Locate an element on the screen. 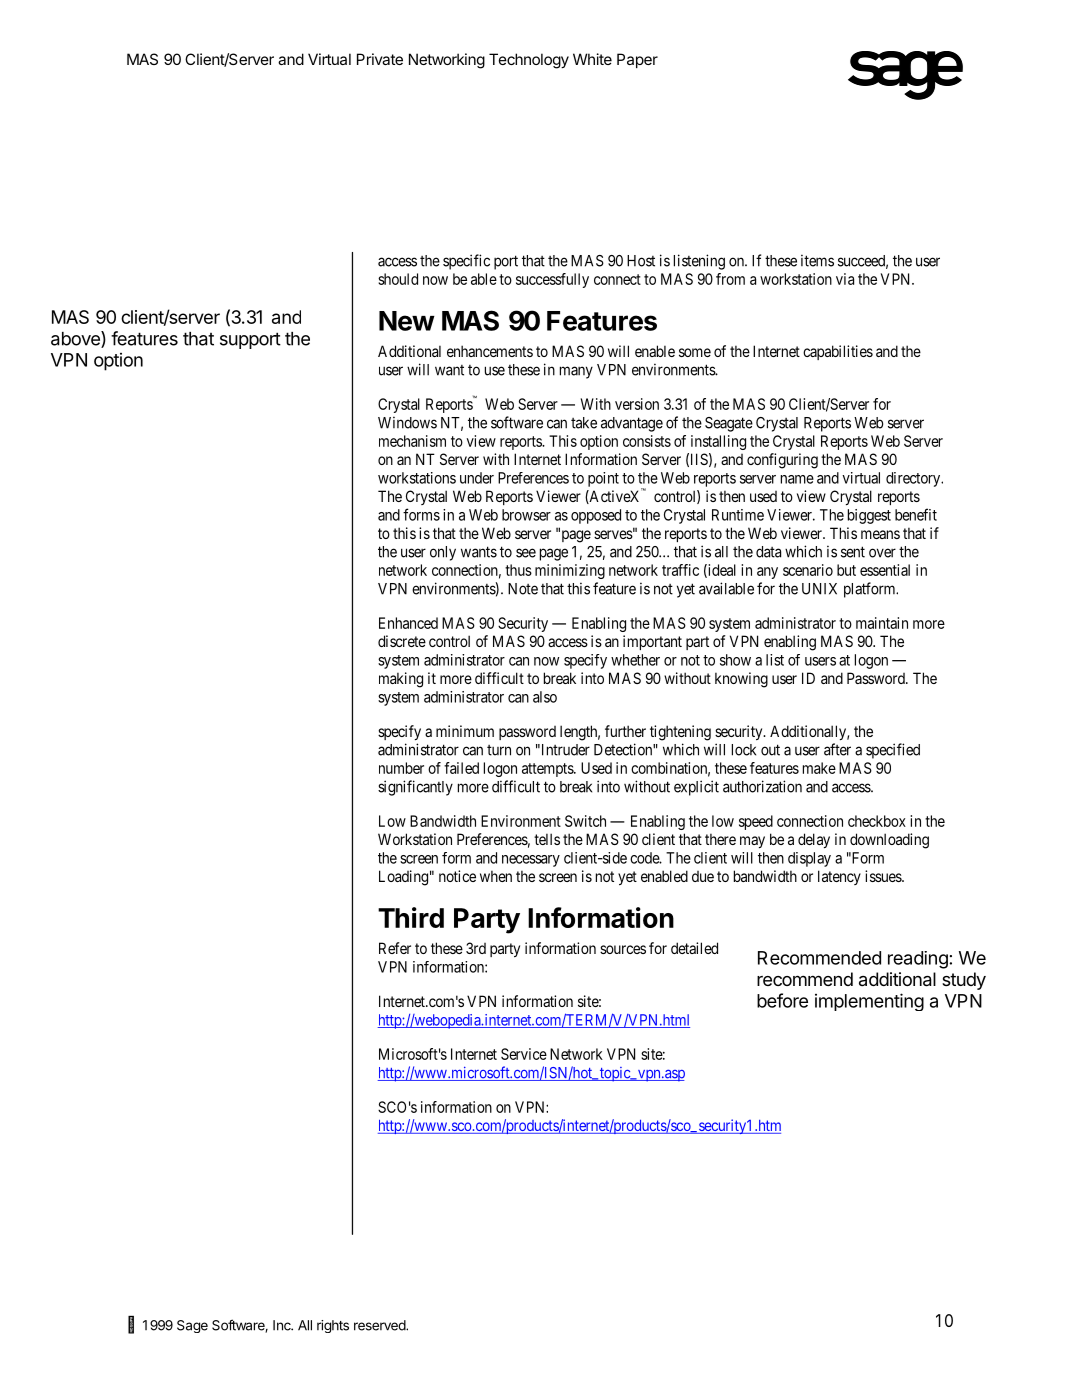  many is located at coordinates (576, 372).
